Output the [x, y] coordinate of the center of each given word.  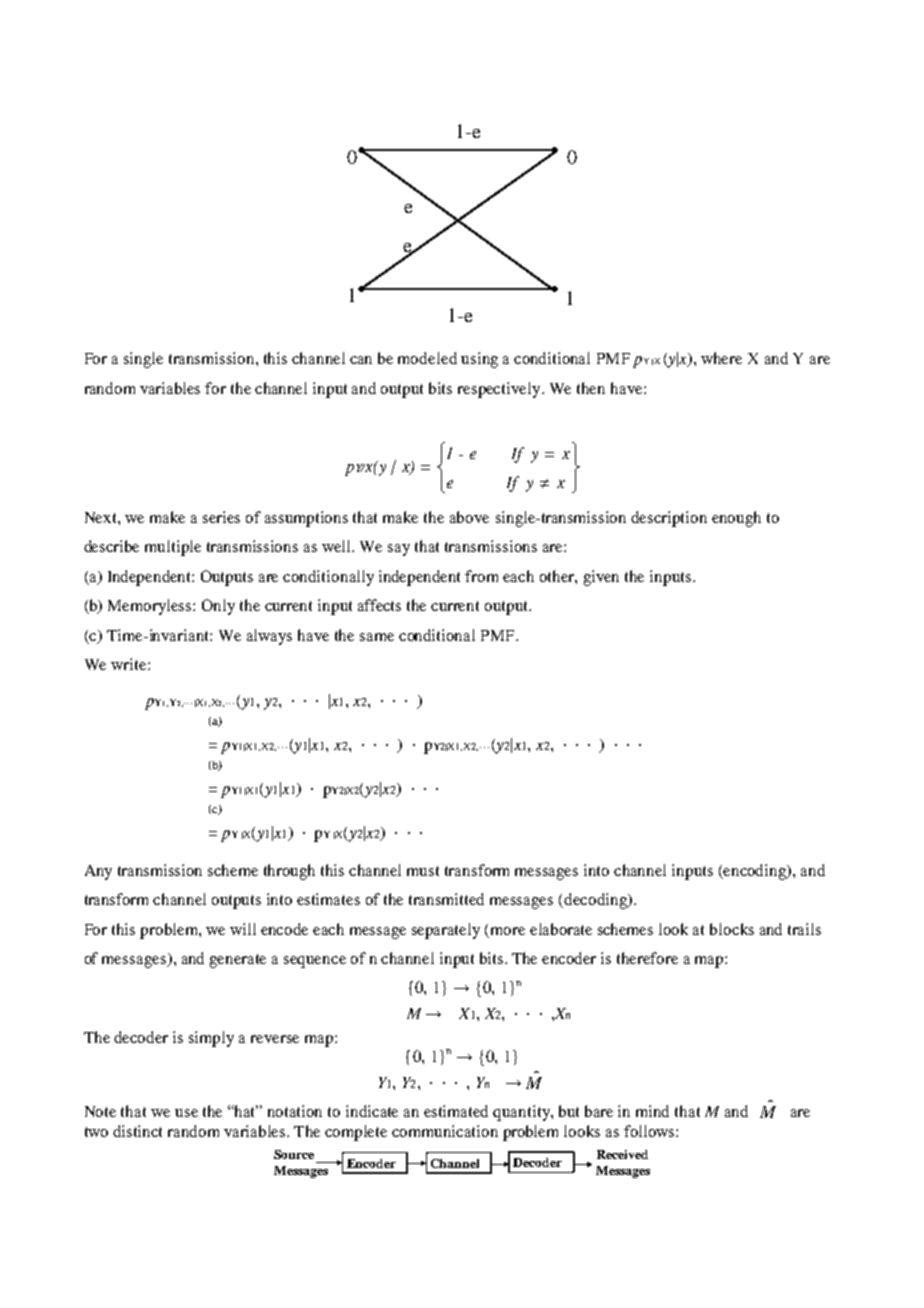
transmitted [446, 899]
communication [445, 1131]
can [361, 360]
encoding [755, 872]
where [721, 358]
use [186, 1113]
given [601, 578]
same [377, 637]
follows [650, 1131]
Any [98, 872]
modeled [427, 358]
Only [218, 607]
